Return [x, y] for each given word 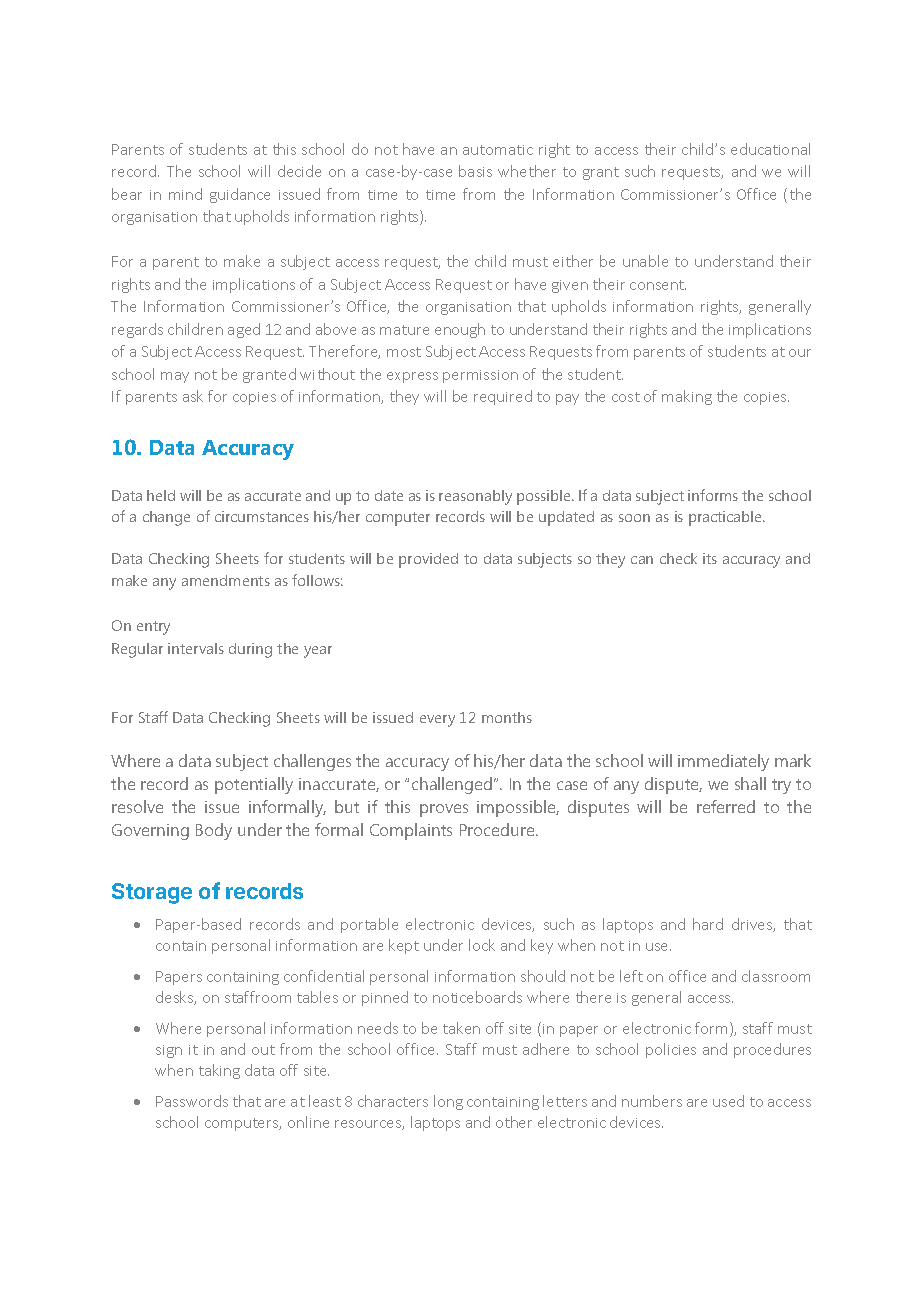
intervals [196, 648]
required [503, 397]
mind [185, 194]
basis [475, 171]
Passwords [192, 1101]
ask [193, 396]
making [687, 397]
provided [428, 560]
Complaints [411, 831]
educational [770, 149]
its [710, 558]
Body [214, 831]
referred [726, 806]
